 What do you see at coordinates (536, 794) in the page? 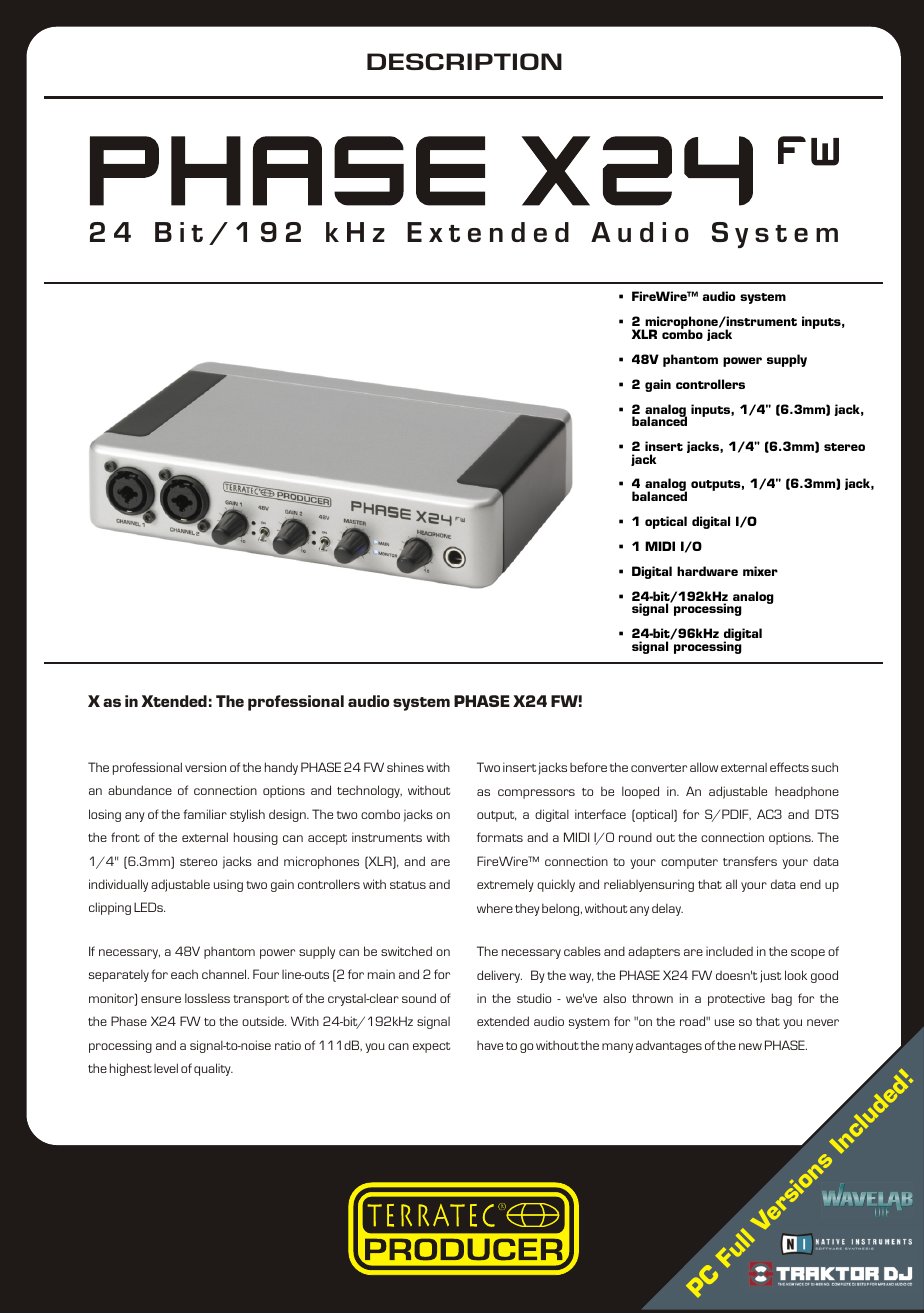
I see `compressors` at bounding box center [536, 794].
